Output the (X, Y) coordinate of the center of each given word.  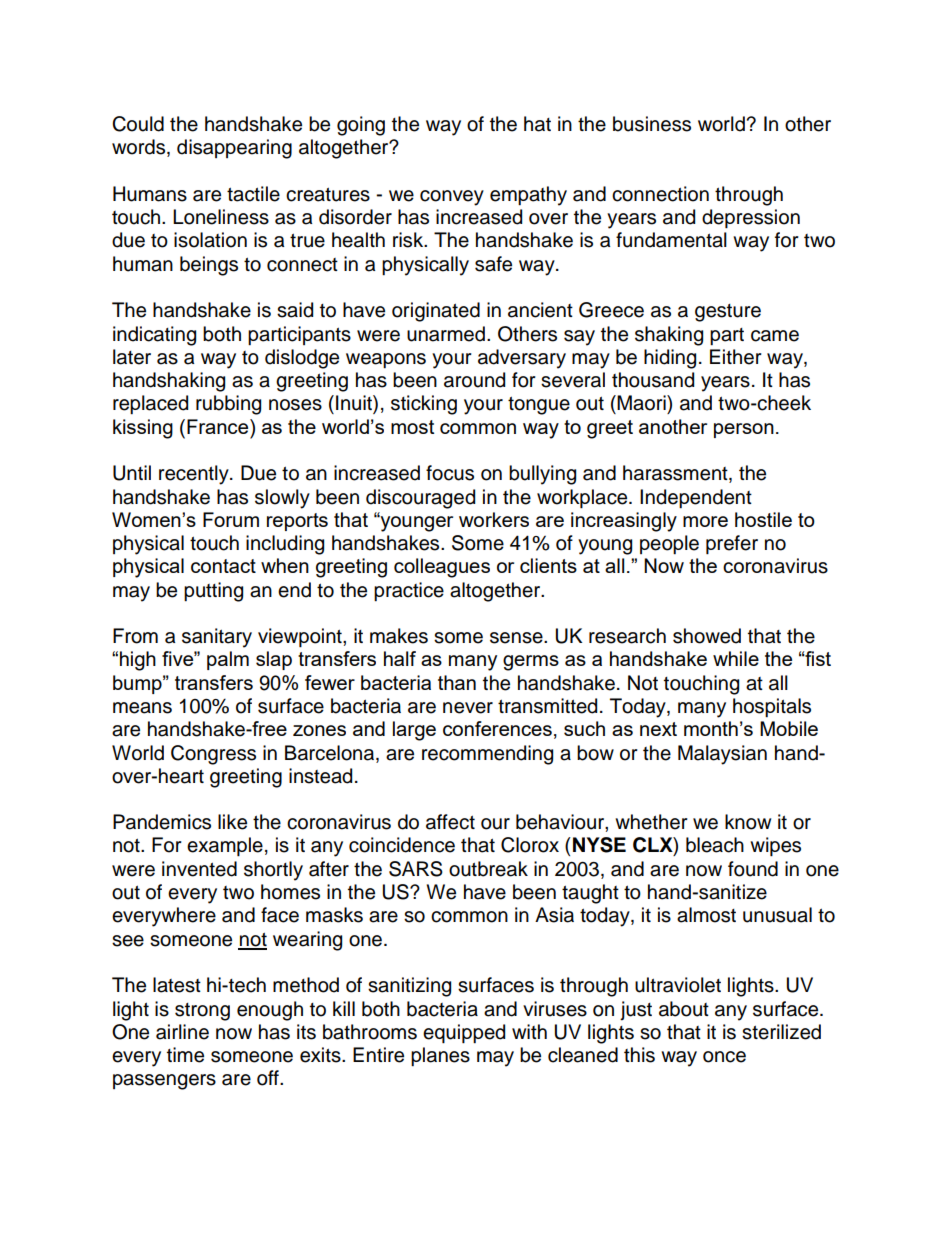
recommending (487, 755)
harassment (676, 474)
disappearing (234, 149)
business (652, 124)
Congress (213, 755)
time (185, 1055)
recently (195, 475)
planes (440, 1056)
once (724, 1057)
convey (452, 198)
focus (450, 473)
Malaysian (722, 755)
